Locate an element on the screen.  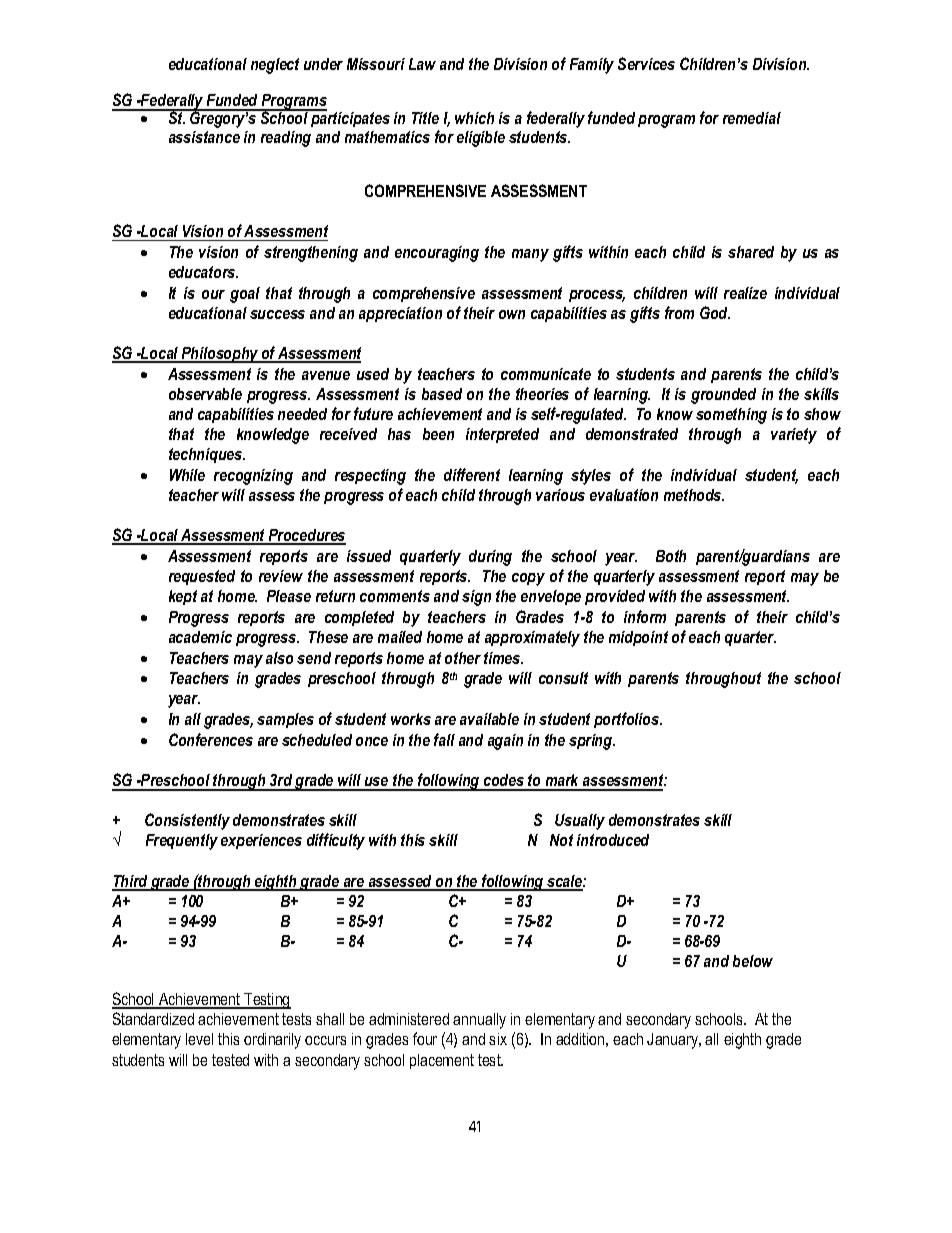
available is located at coordinates (489, 719).
